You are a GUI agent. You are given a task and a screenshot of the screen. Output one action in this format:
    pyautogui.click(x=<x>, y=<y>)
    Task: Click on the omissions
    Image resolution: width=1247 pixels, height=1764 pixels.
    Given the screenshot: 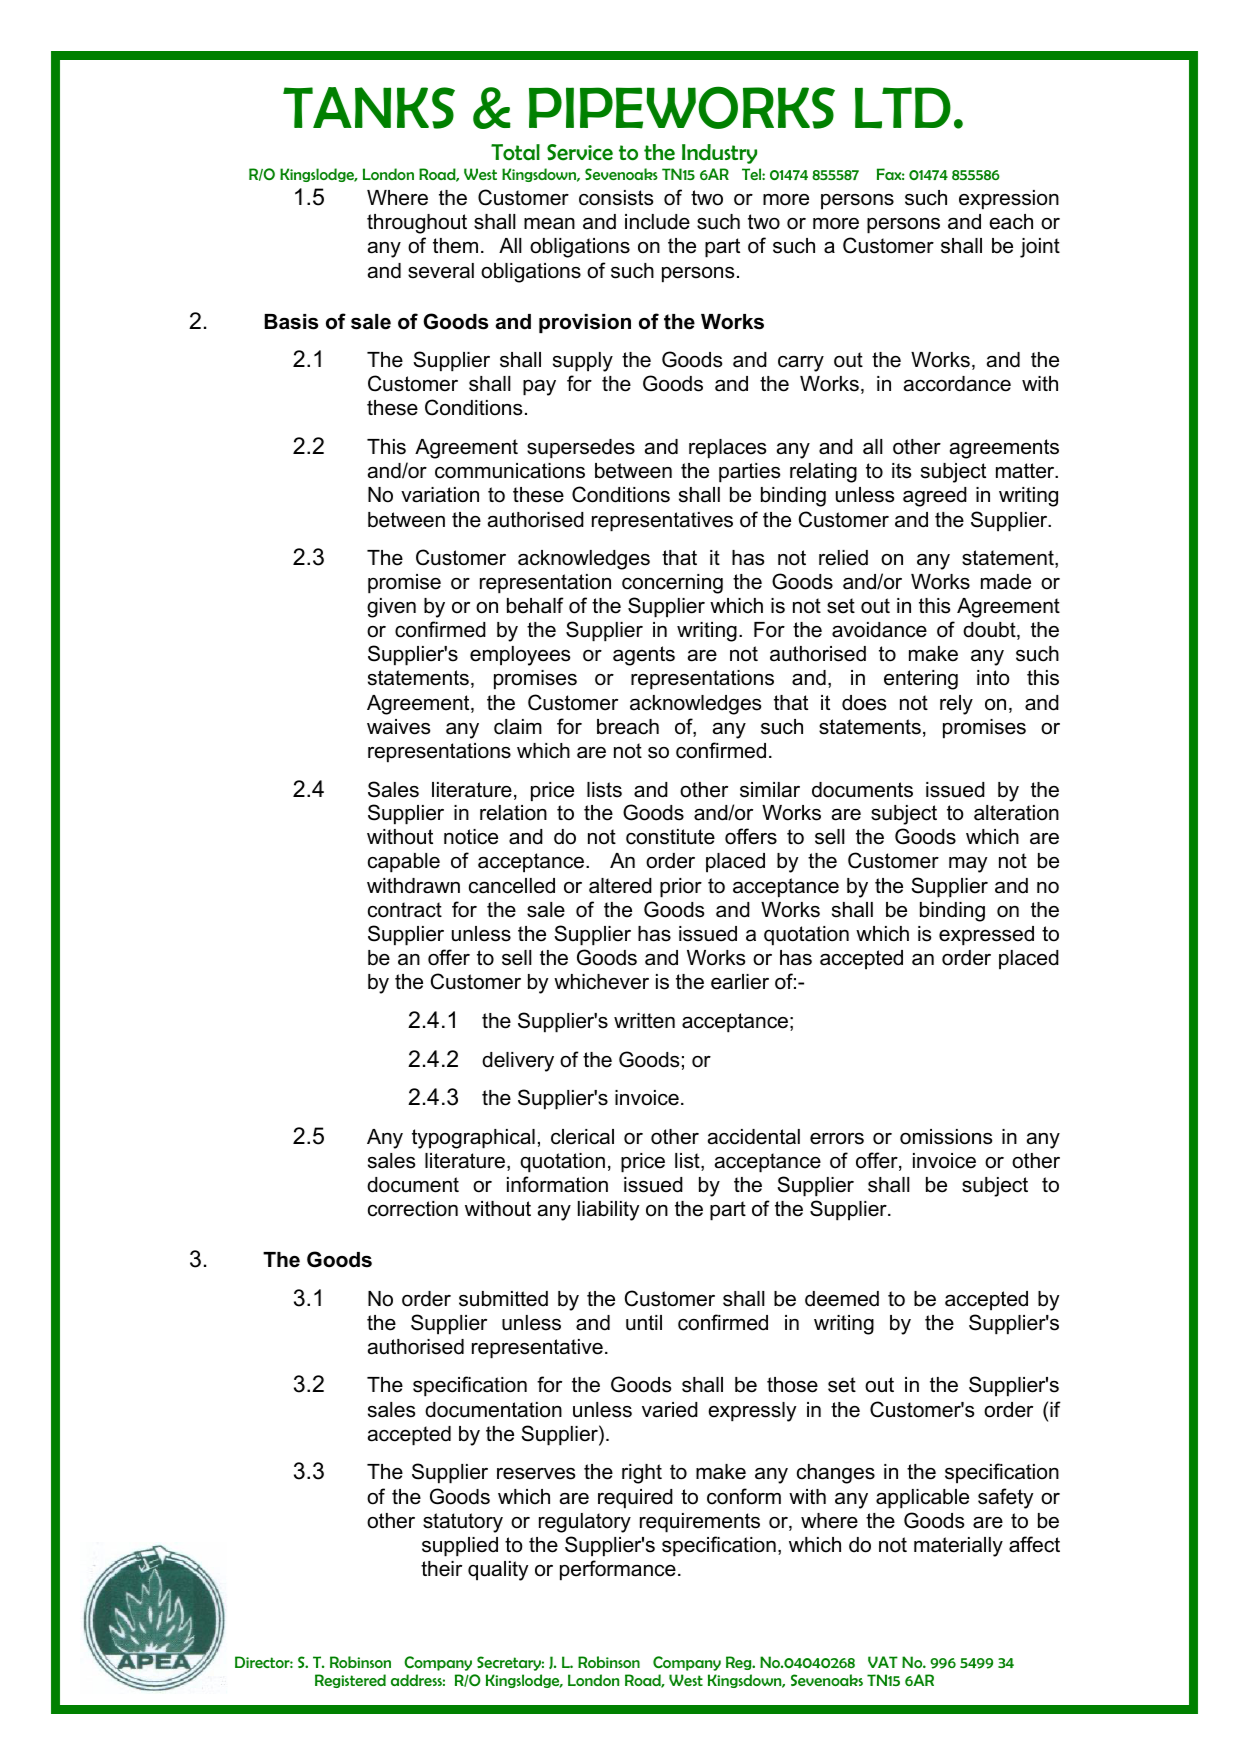 What is the action you would take?
    pyautogui.click(x=946, y=1137)
